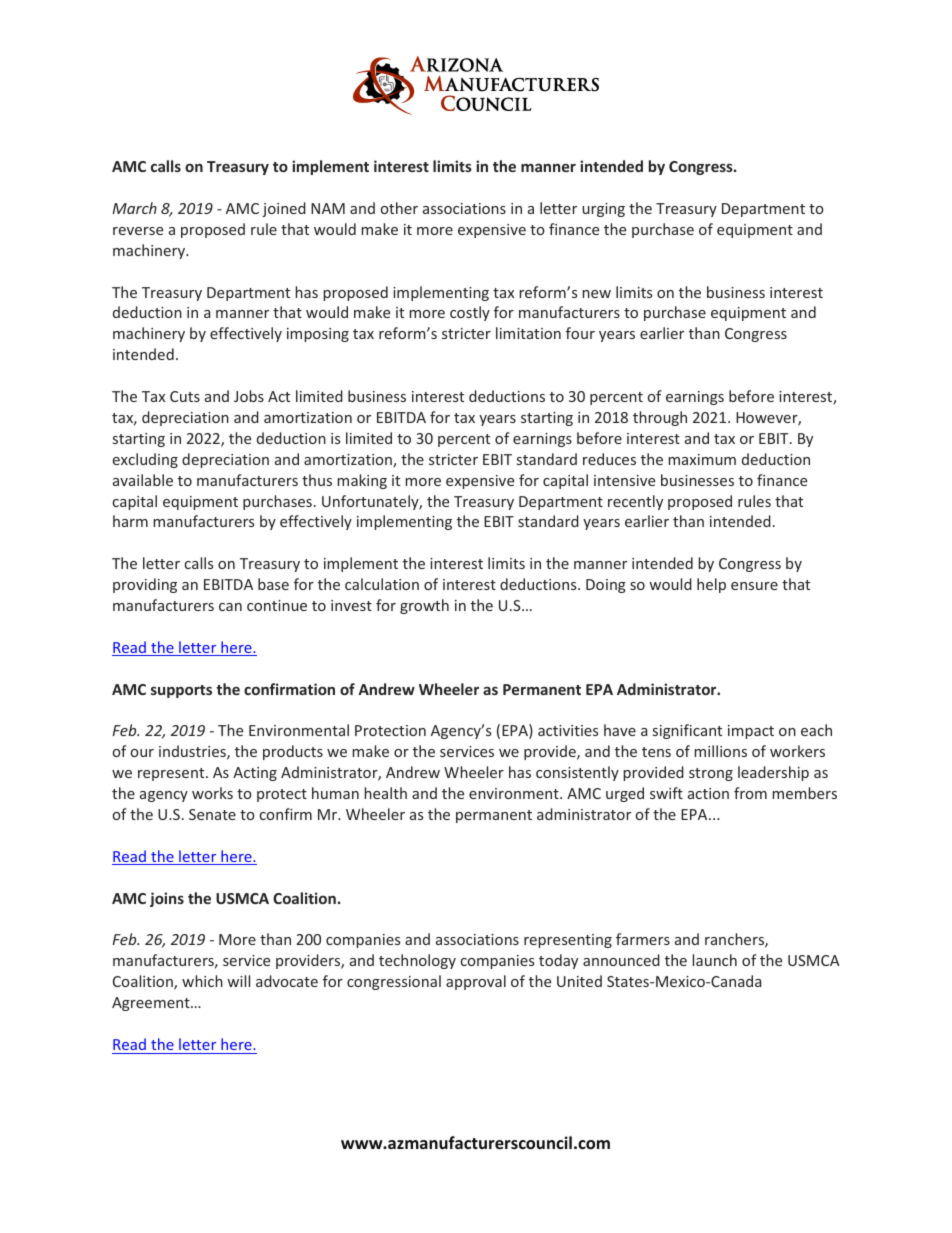 This document has height=1233, width=952. What do you see at coordinates (138, 231) in the document?
I see `reverse` at bounding box center [138, 231].
